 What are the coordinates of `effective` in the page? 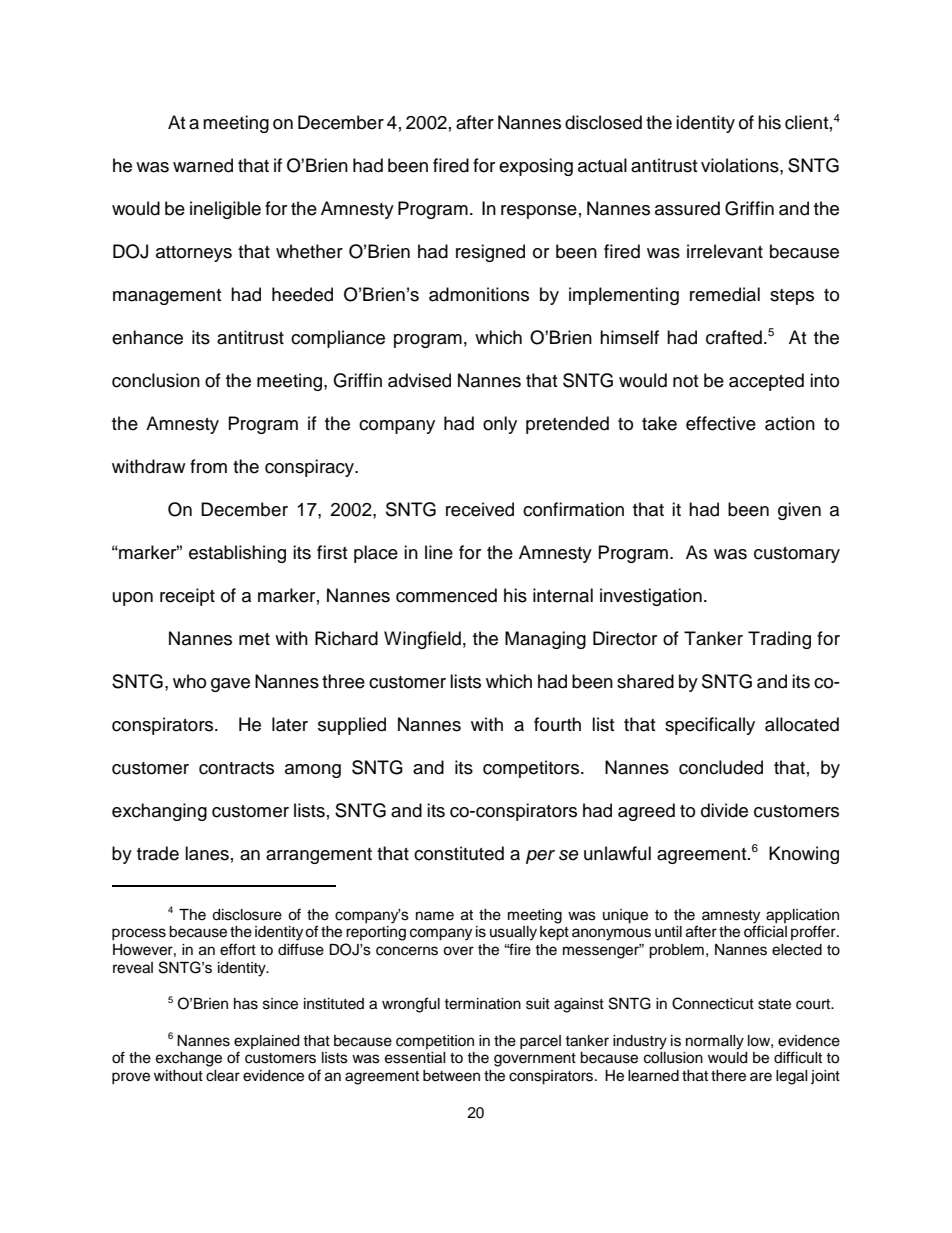 It's located at (721, 423).
